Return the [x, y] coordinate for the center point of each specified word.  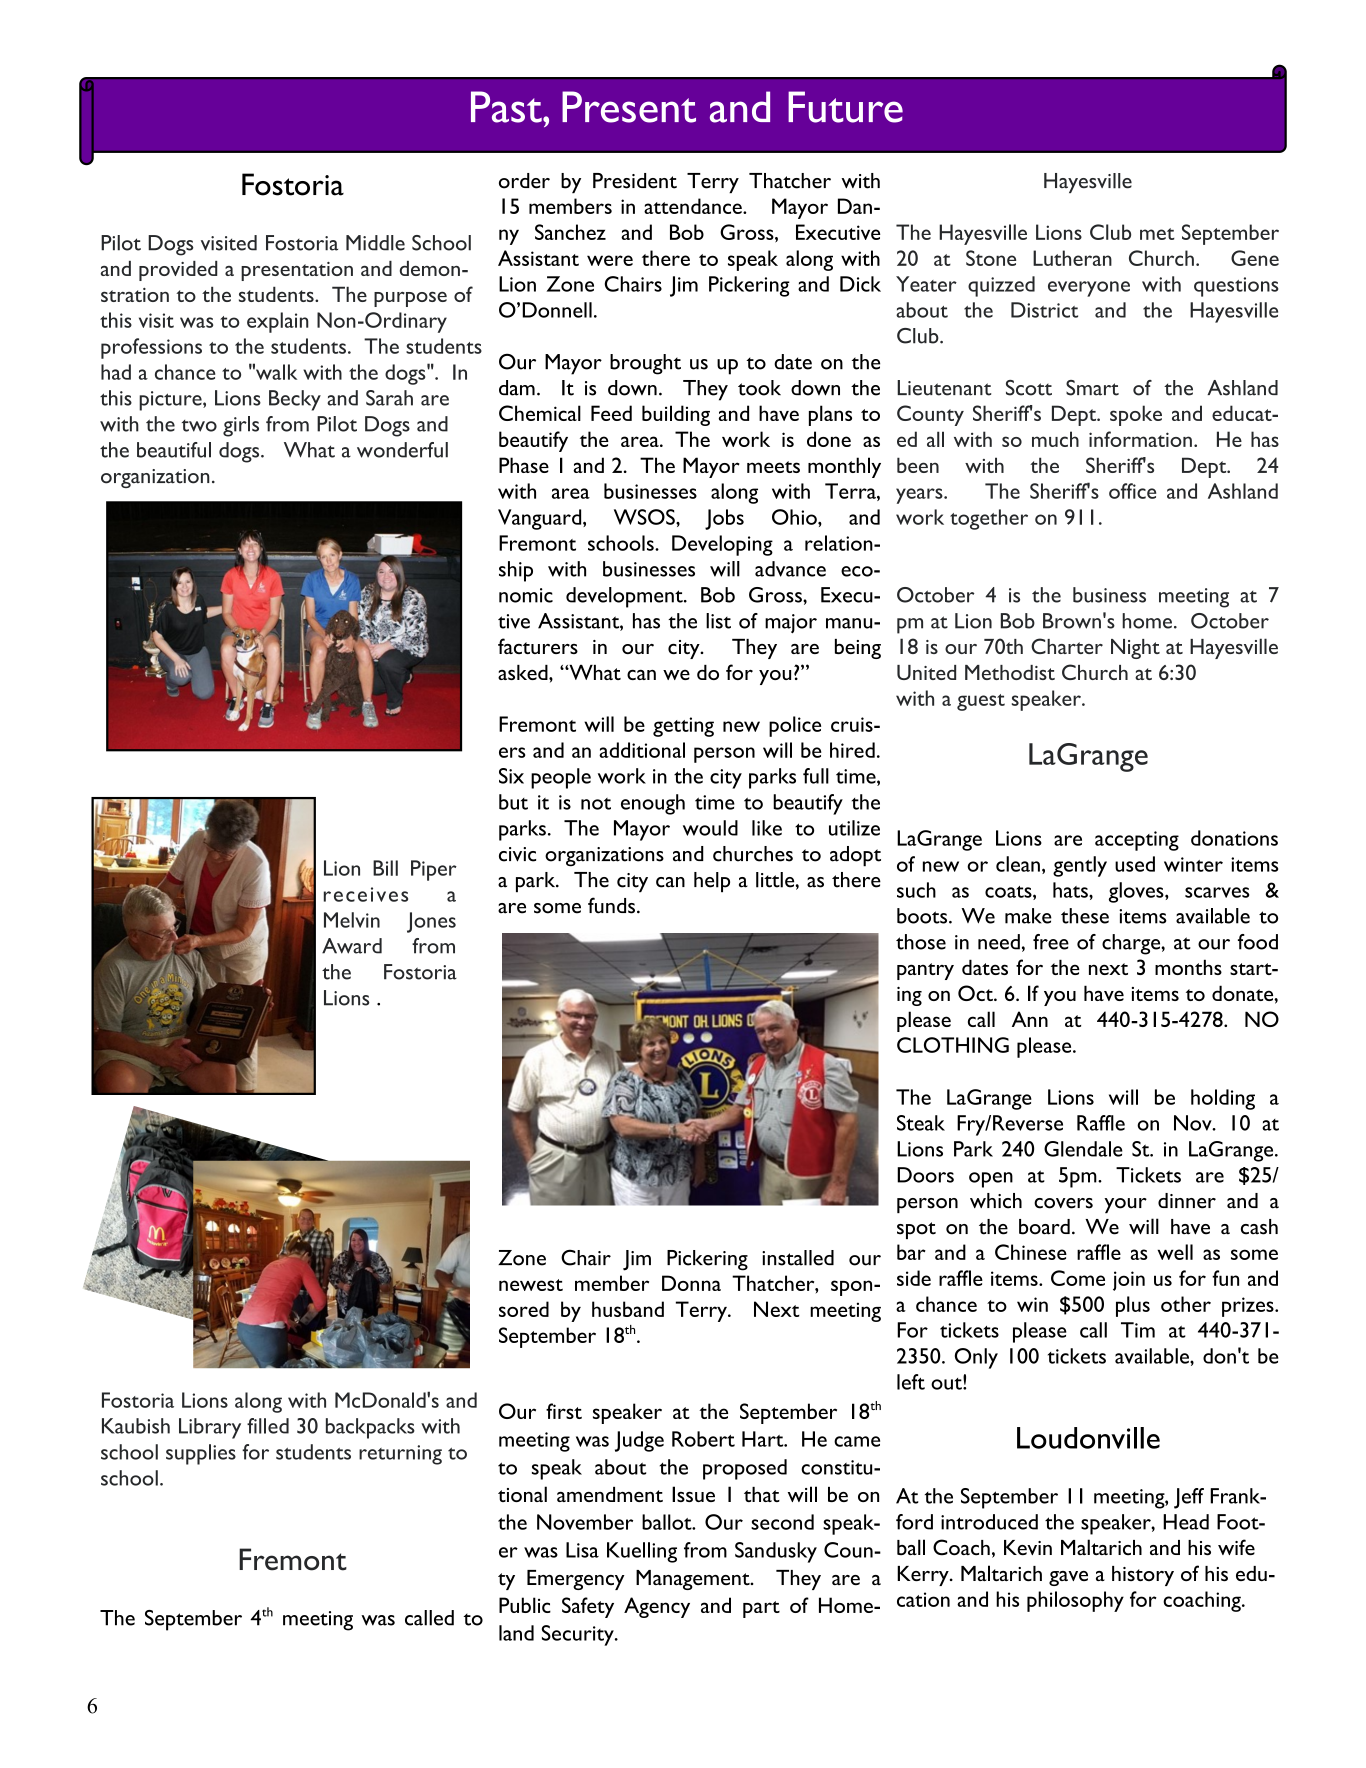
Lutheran [1072, 258]
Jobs [724, 519]
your [1125, 1205]
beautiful [174, 450]
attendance [694, 206]
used [1135, 864]
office [1132, 491]
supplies [201, 1454]
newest [531, 1285]
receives [366, 894]
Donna [691, 1283]
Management [694, 1580]
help [712, 882]
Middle [375, 243]
